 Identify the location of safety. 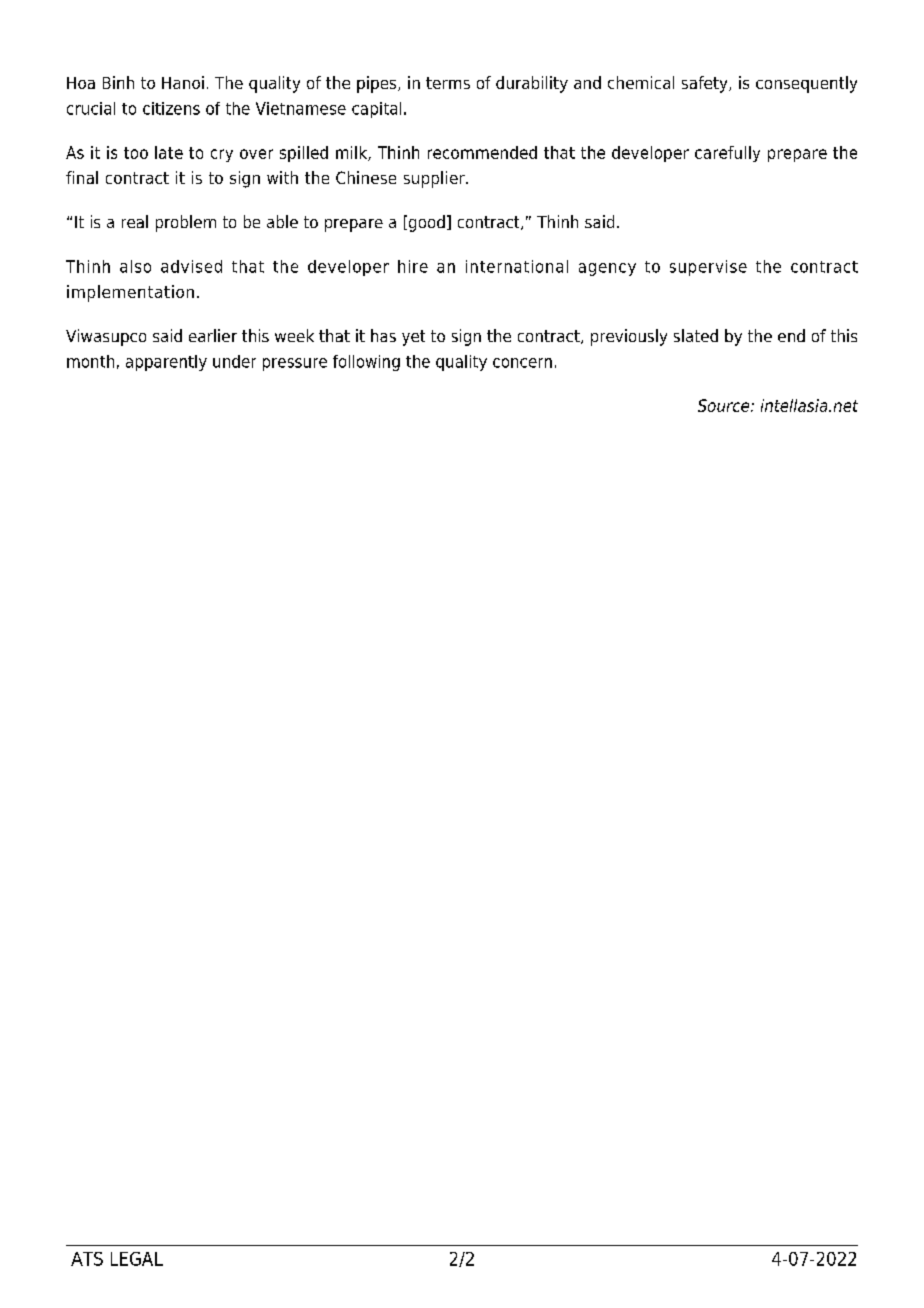
(706, 84).
